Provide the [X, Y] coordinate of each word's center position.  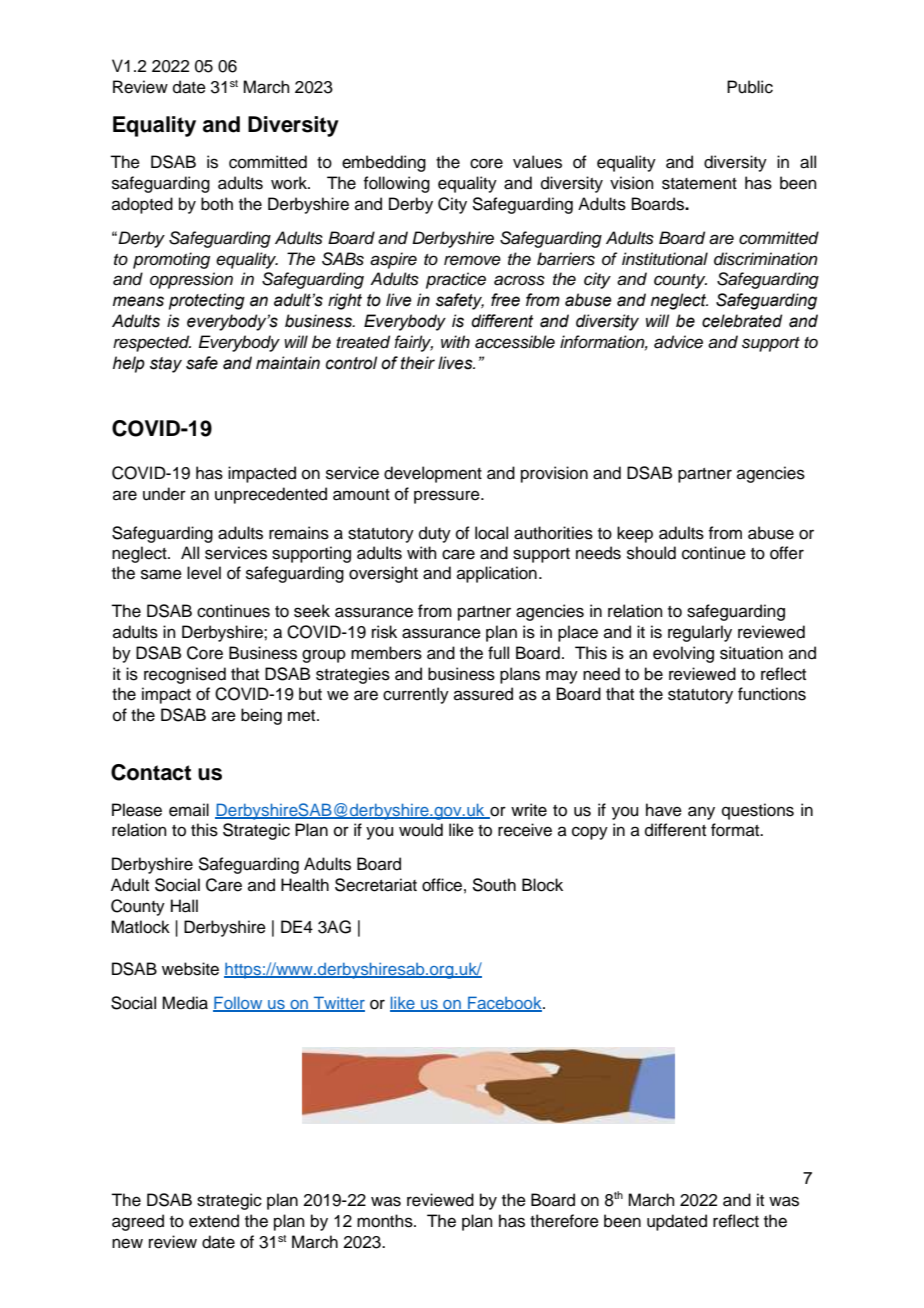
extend [214, 1221]
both [217, 204]
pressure [448, 497]
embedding [384, 163]
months [386, 1221]
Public [750, 87]
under [164, 494]
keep [635, 534]
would [421, 830]
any [701, 813]
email [189, 810]
